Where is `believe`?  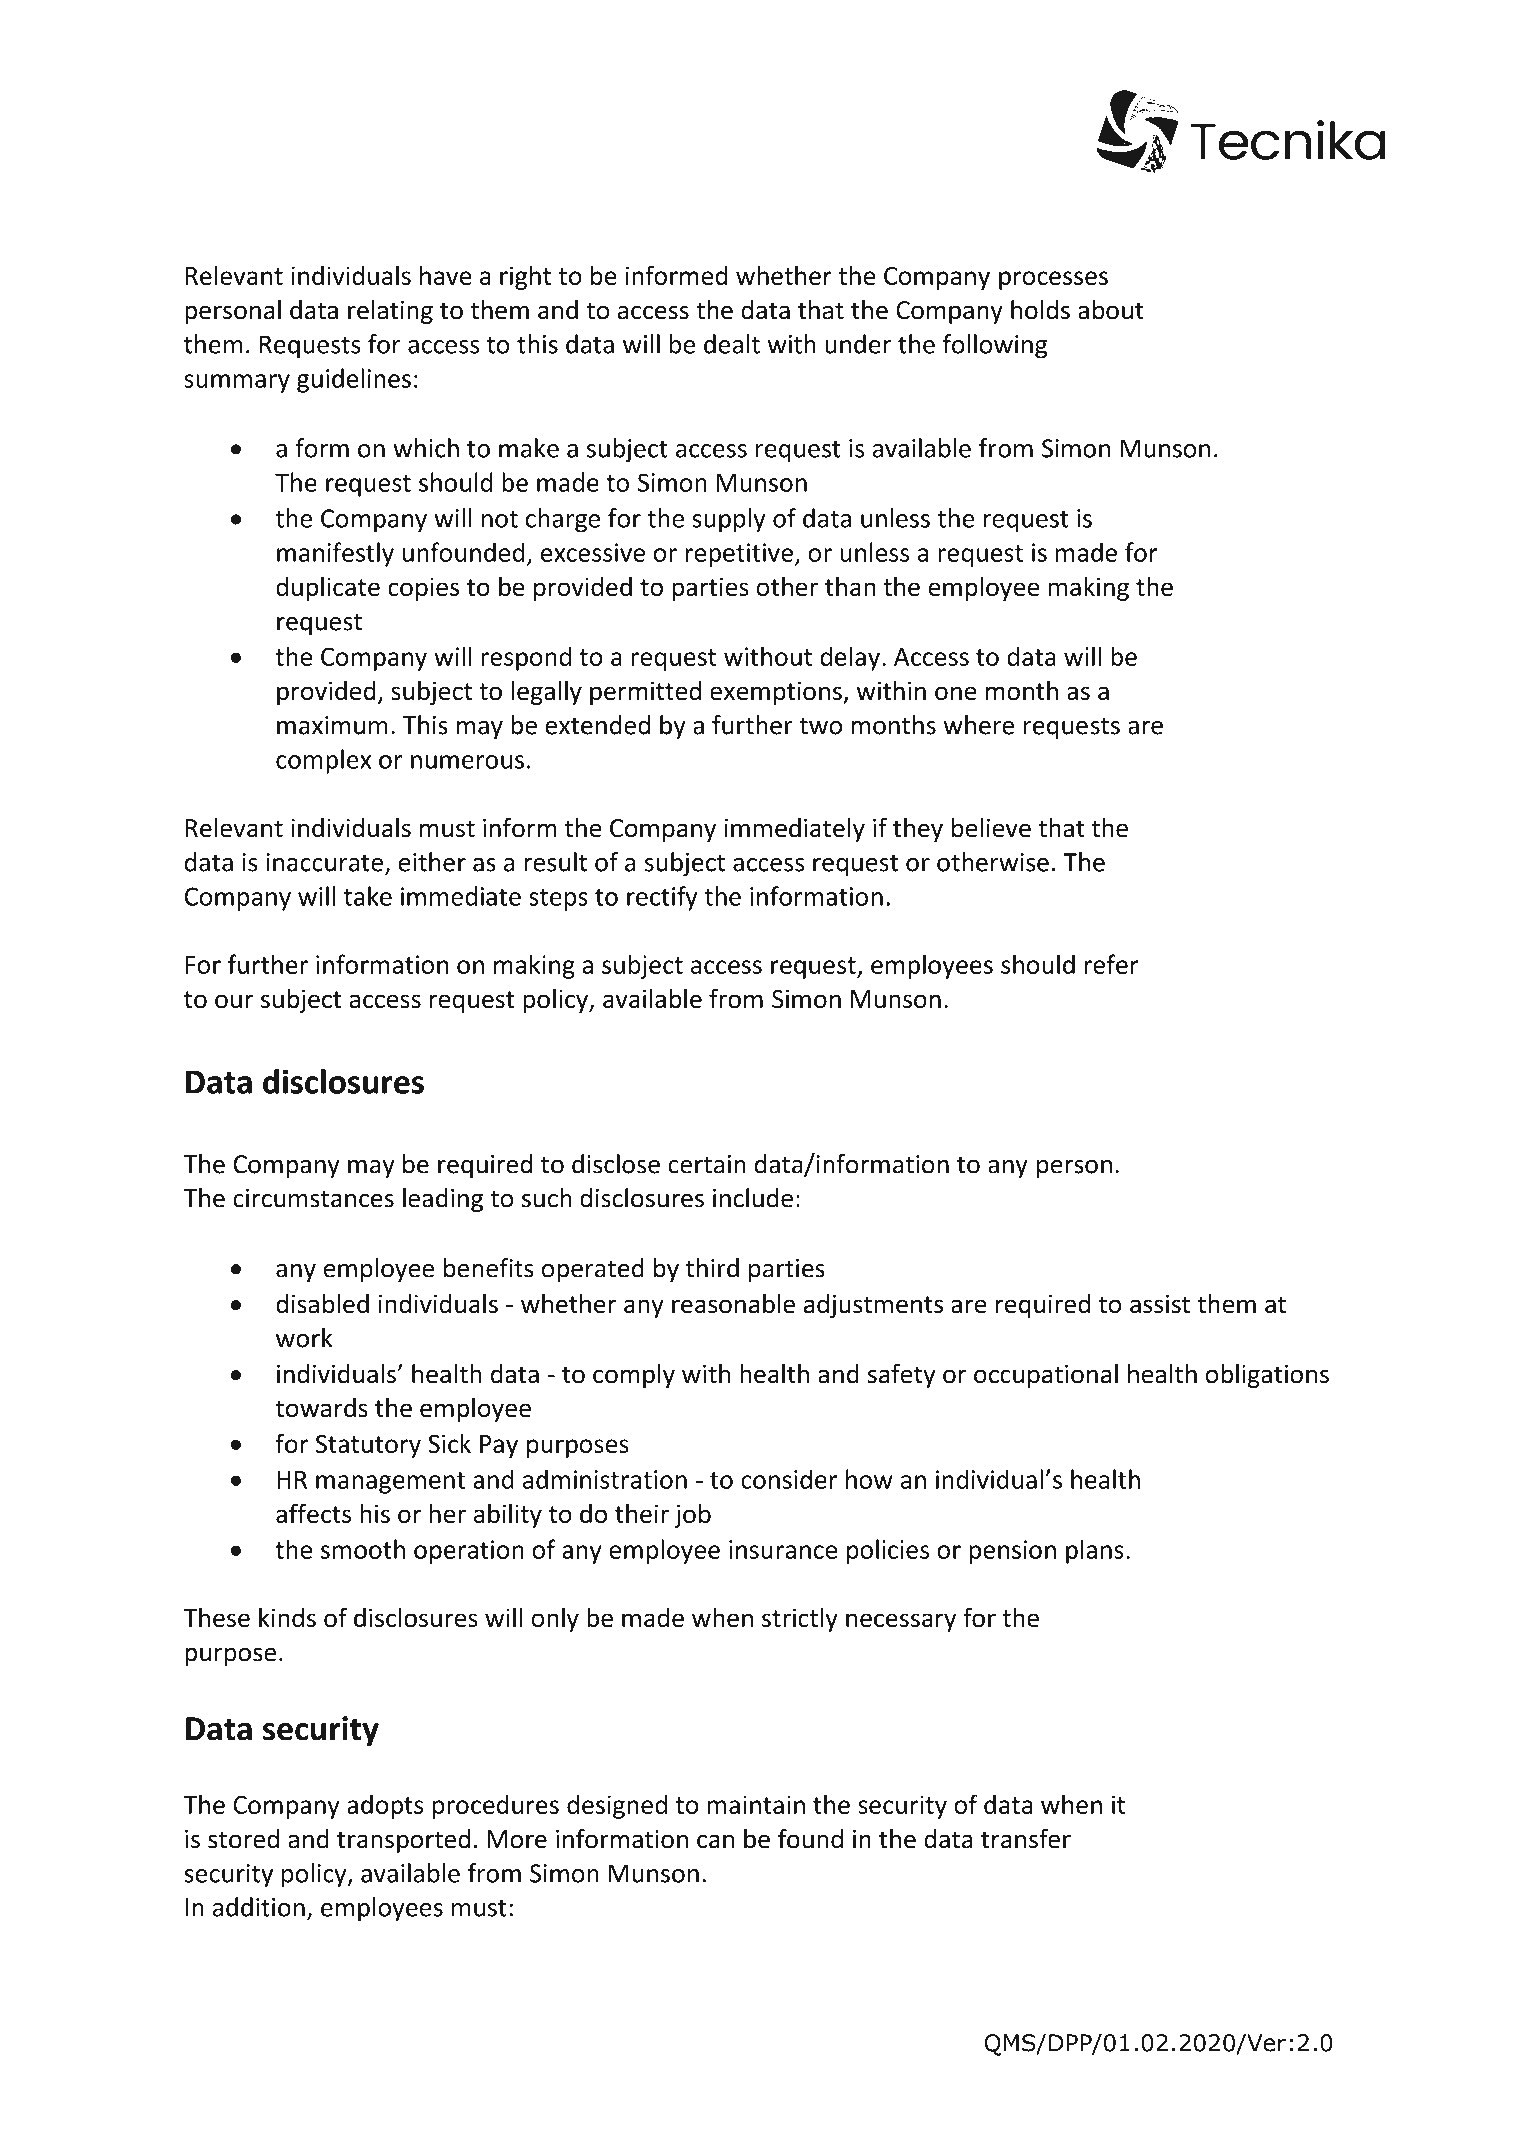 believe is located at coordinates (991, 828).
